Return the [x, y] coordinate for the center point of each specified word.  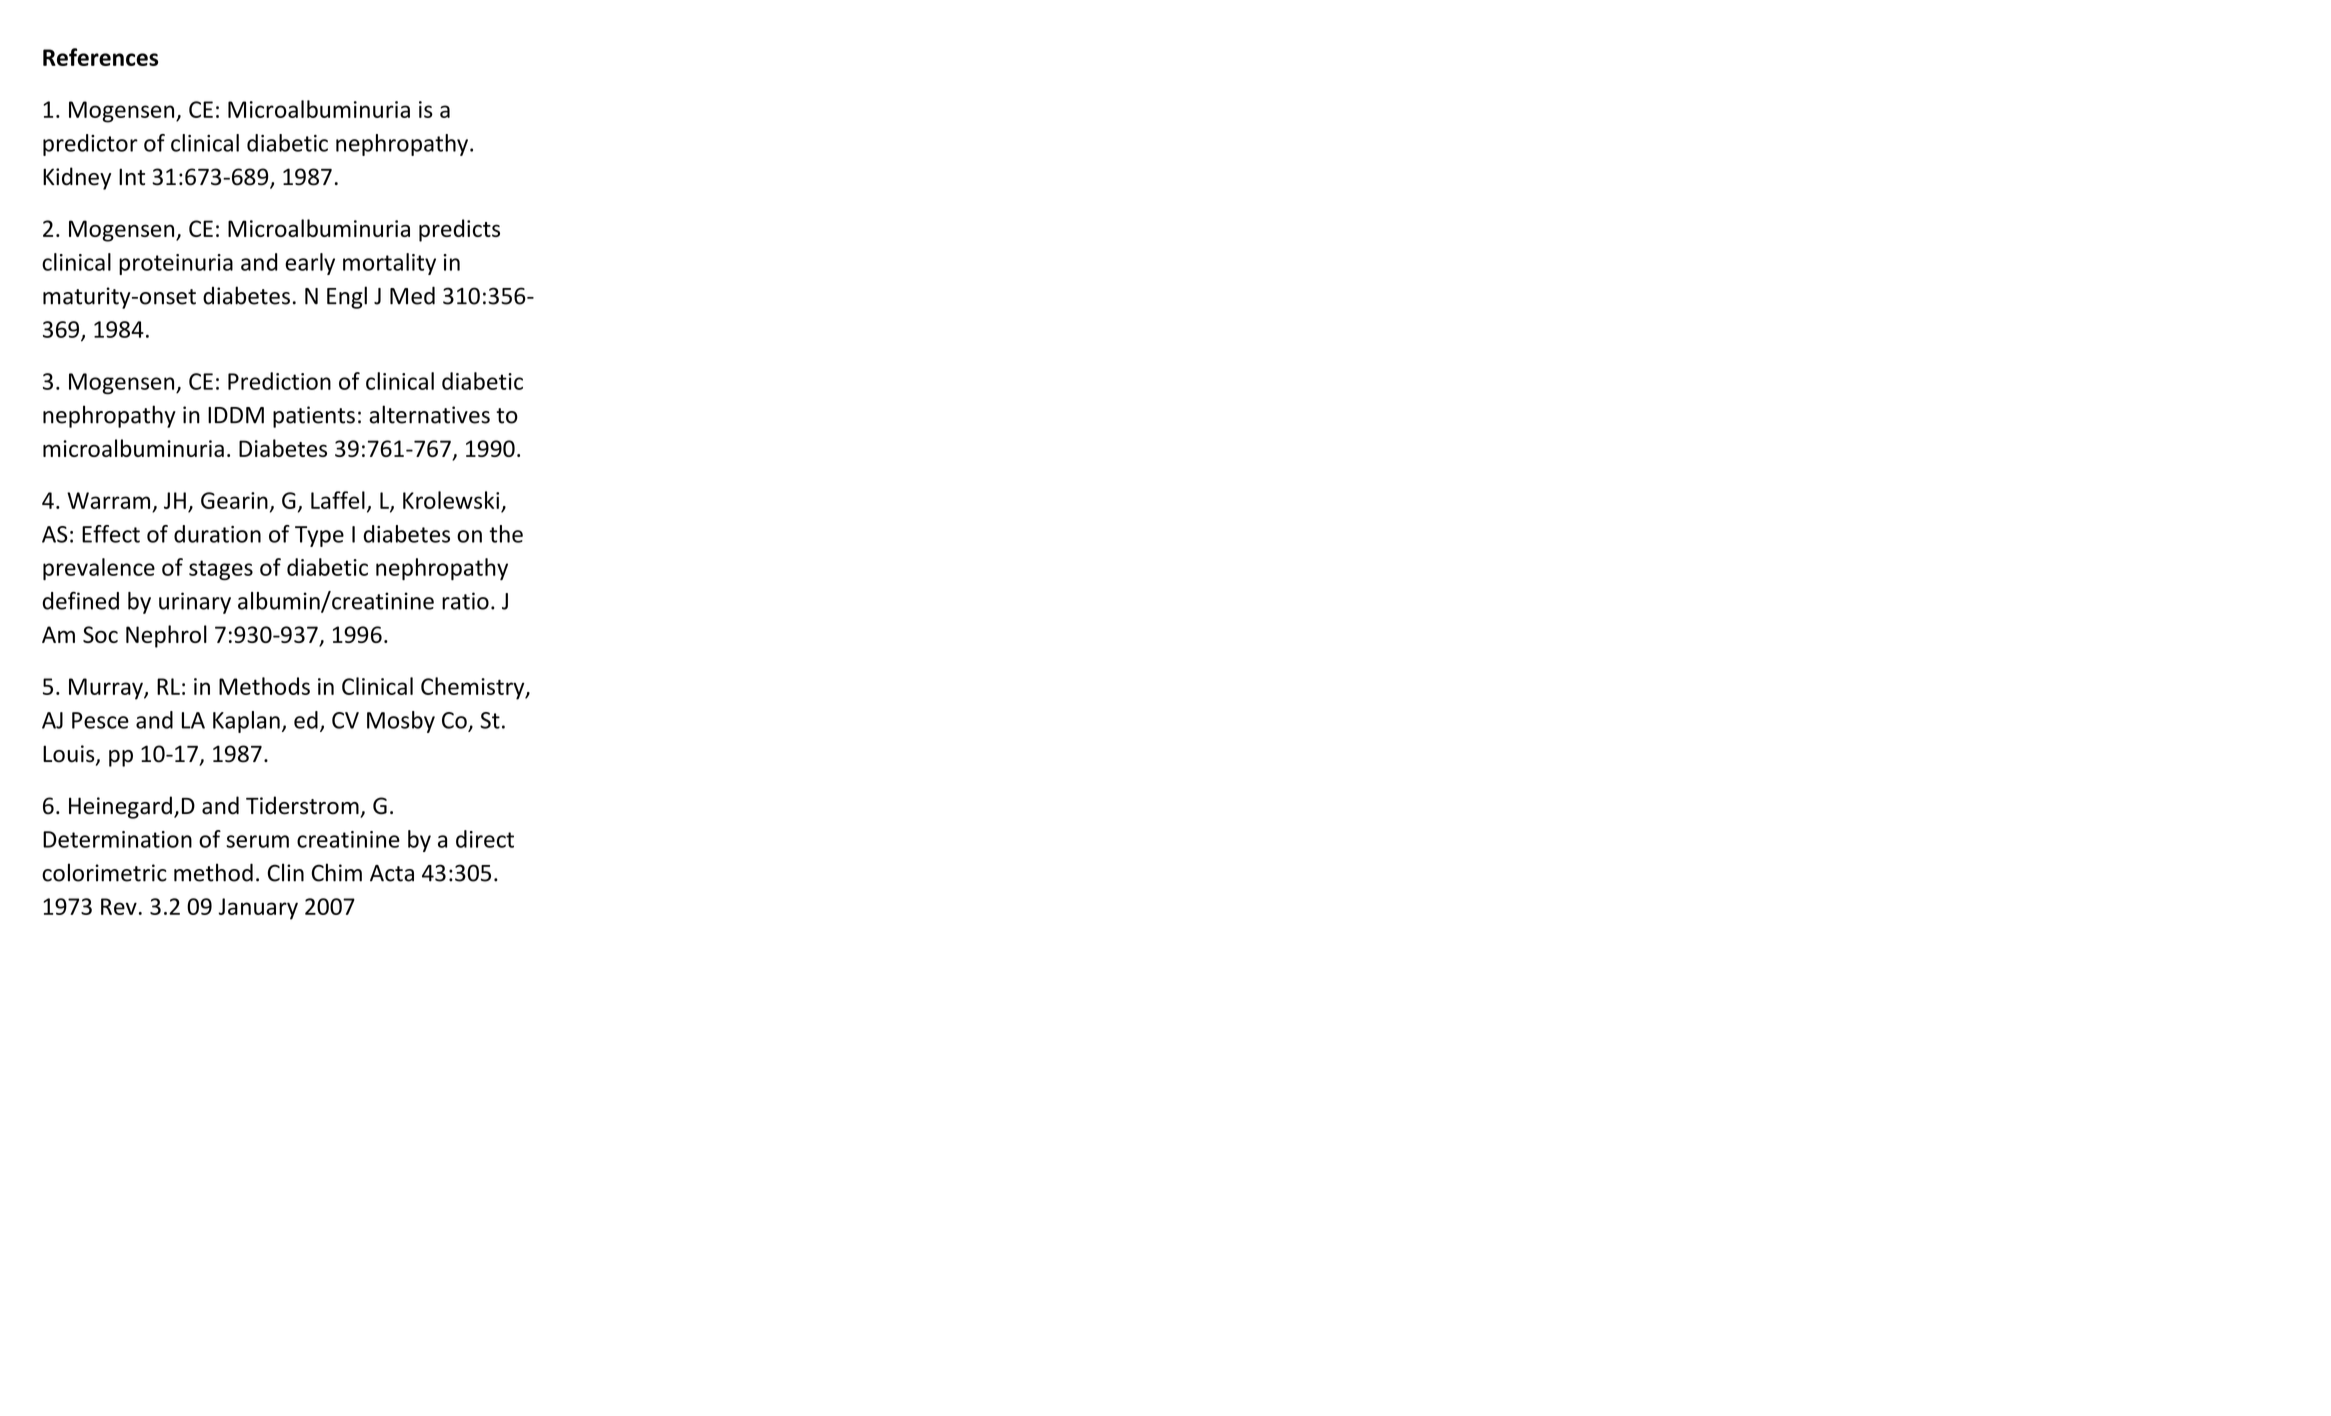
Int [132, 177]
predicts [459, 230]
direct [485, 839]
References [100, 57]
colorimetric [104, 872]
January [258, 909]
